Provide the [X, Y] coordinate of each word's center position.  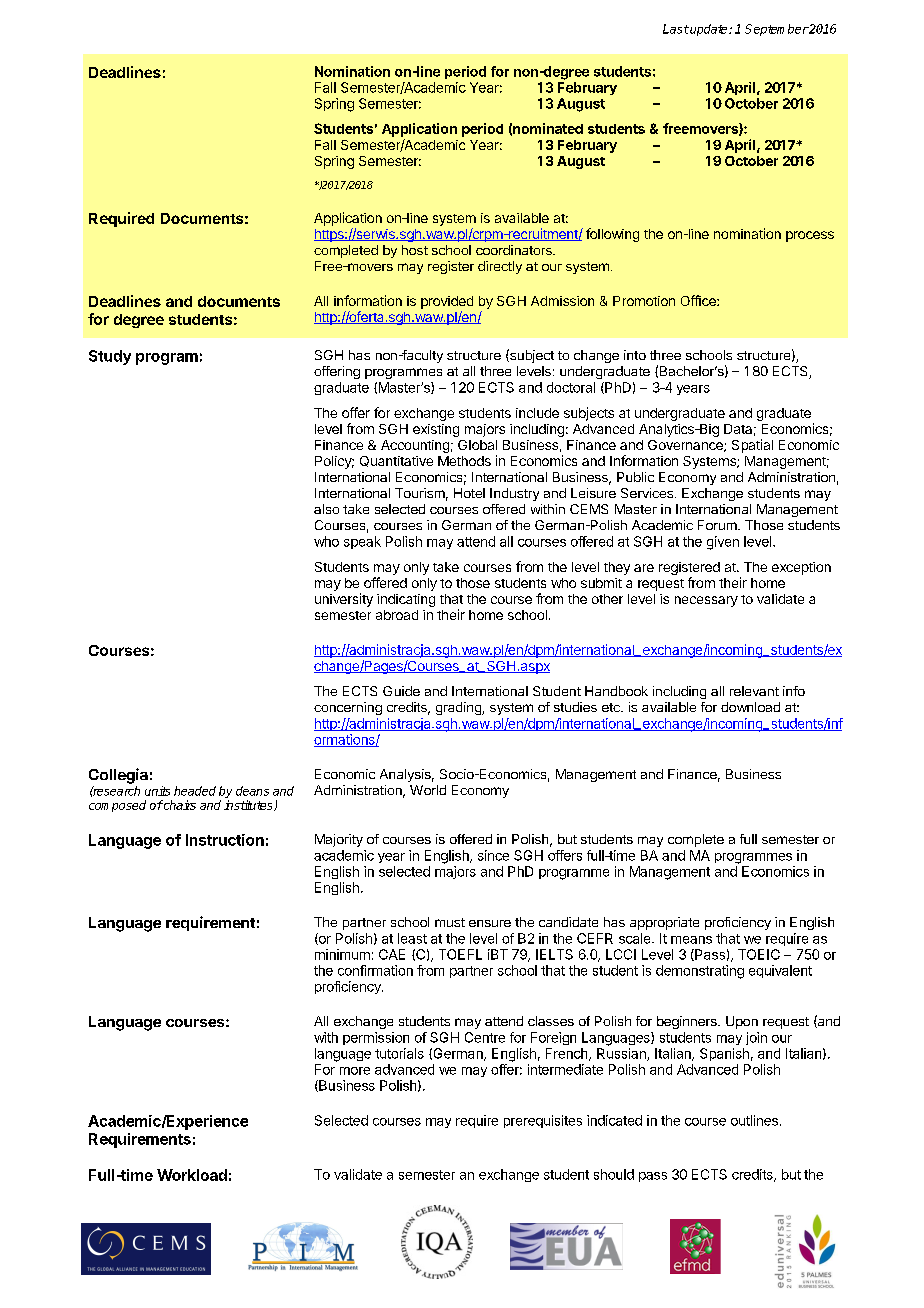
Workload [192, 1175]
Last [676, 29]
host [415, 250]
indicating [406, 600]
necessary [706, 601]
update [709, 30]
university [344, 600]
